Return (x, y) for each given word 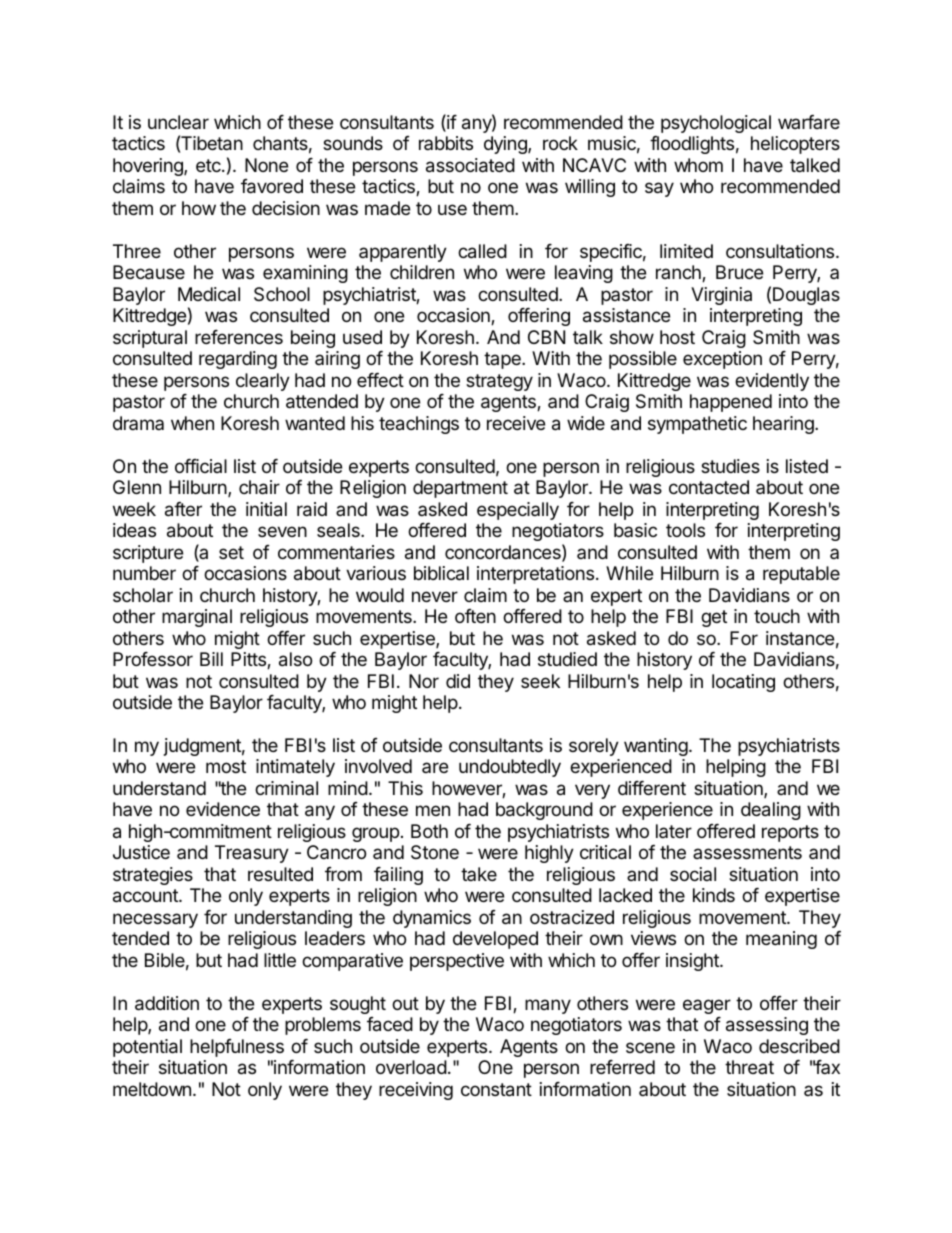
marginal (197, 618)
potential (147, 1048)
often (475, 616)
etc (209, 165)
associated (470, 165)
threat (749, 1067)
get (714, 618)
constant (496, 1090)
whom (698, 165)
